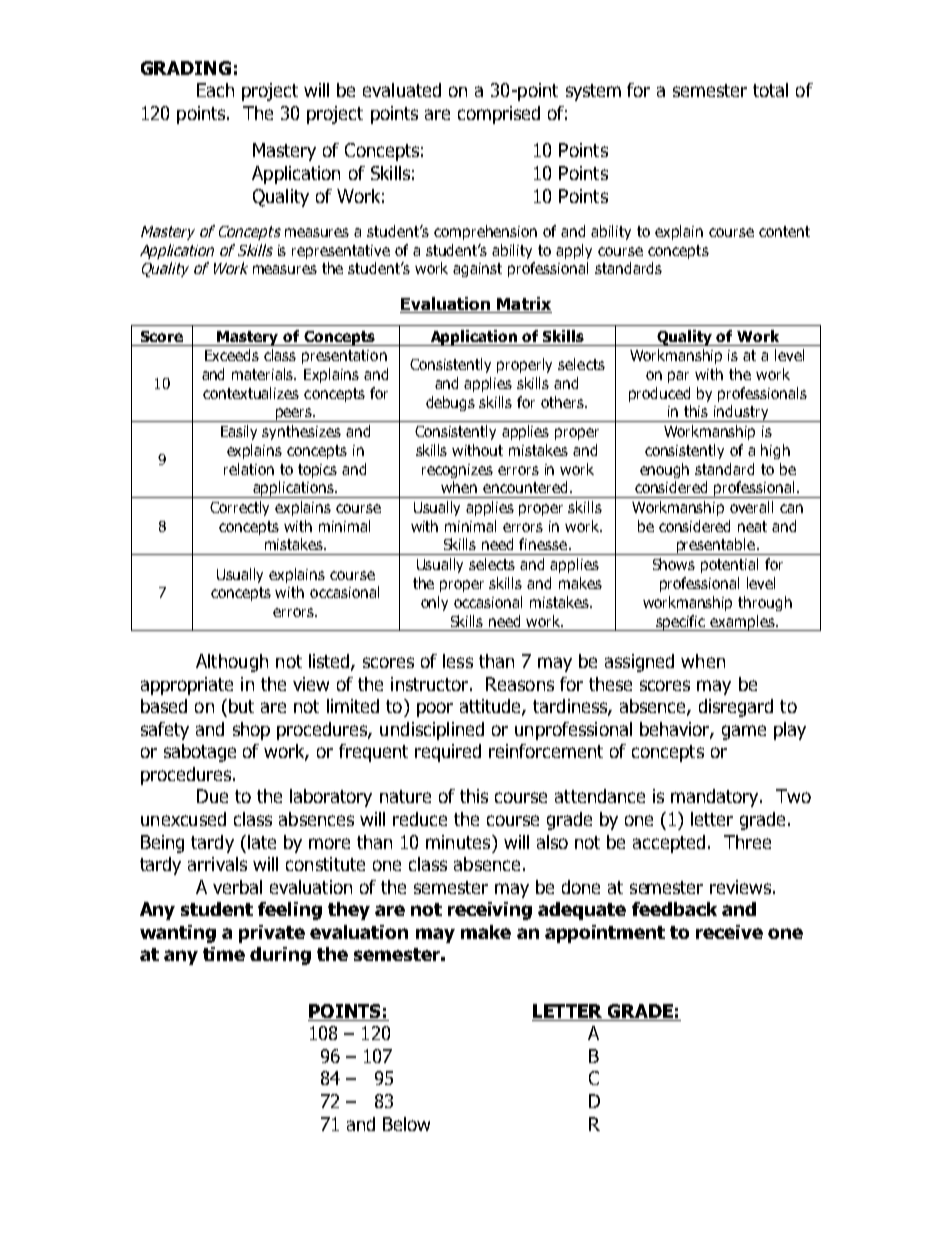 The image size is (952, 1233). Describe the element at coordinates (224, 954) in the page. I see `time` at that location.
